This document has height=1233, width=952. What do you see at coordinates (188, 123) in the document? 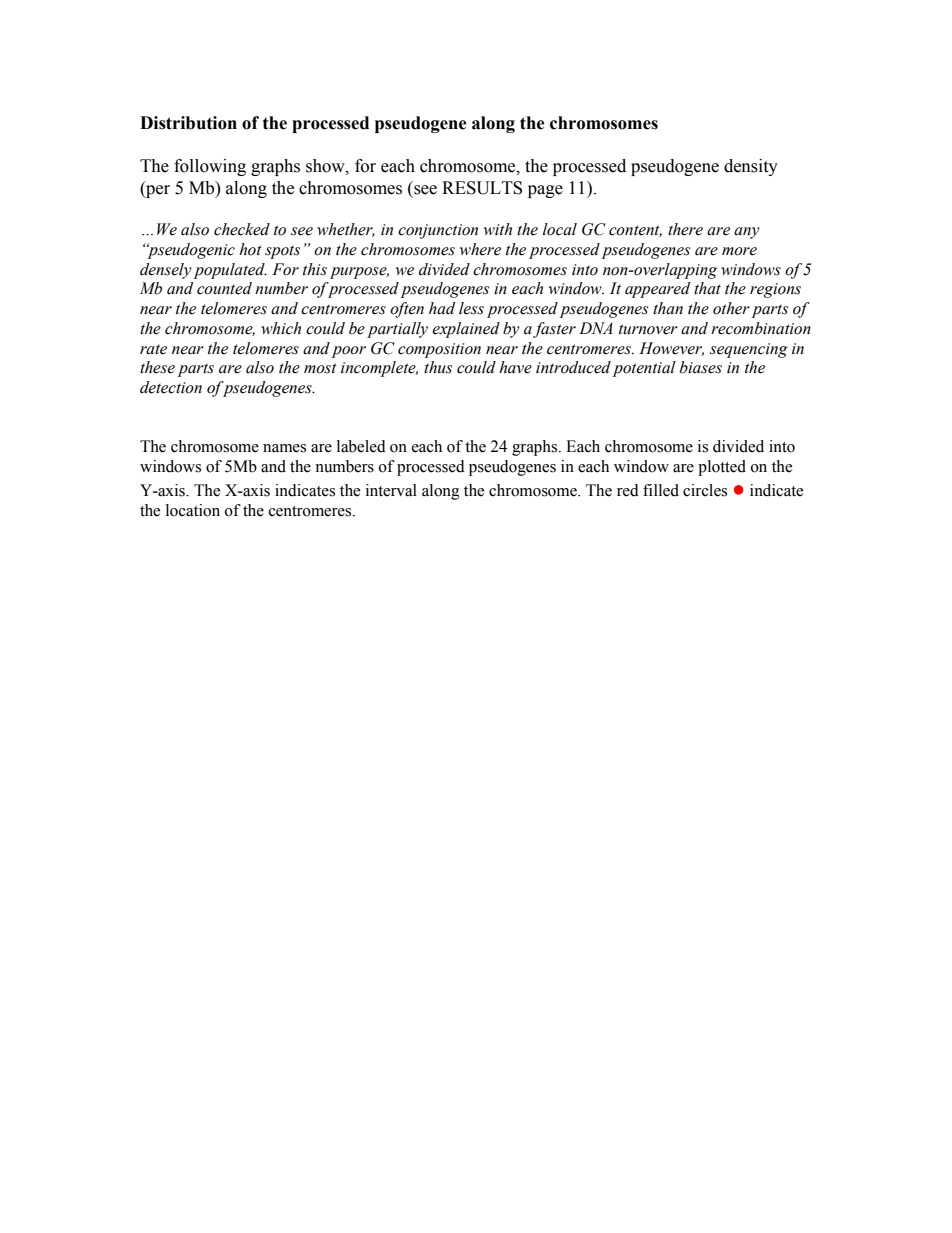
I see `Distribution` at bounding box center [188, 123].
